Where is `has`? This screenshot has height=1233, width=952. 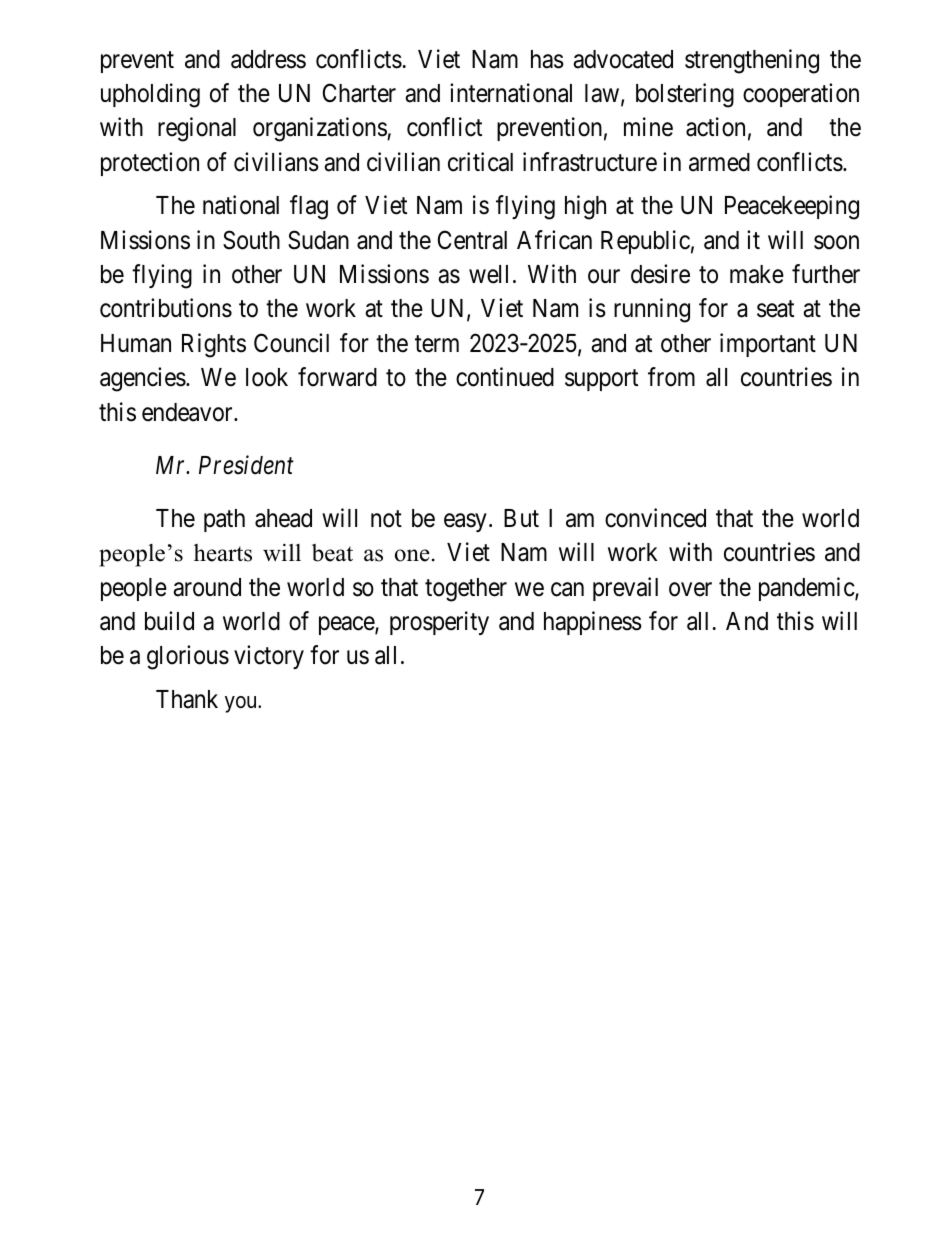 has is located at coordinates (547, 59).
